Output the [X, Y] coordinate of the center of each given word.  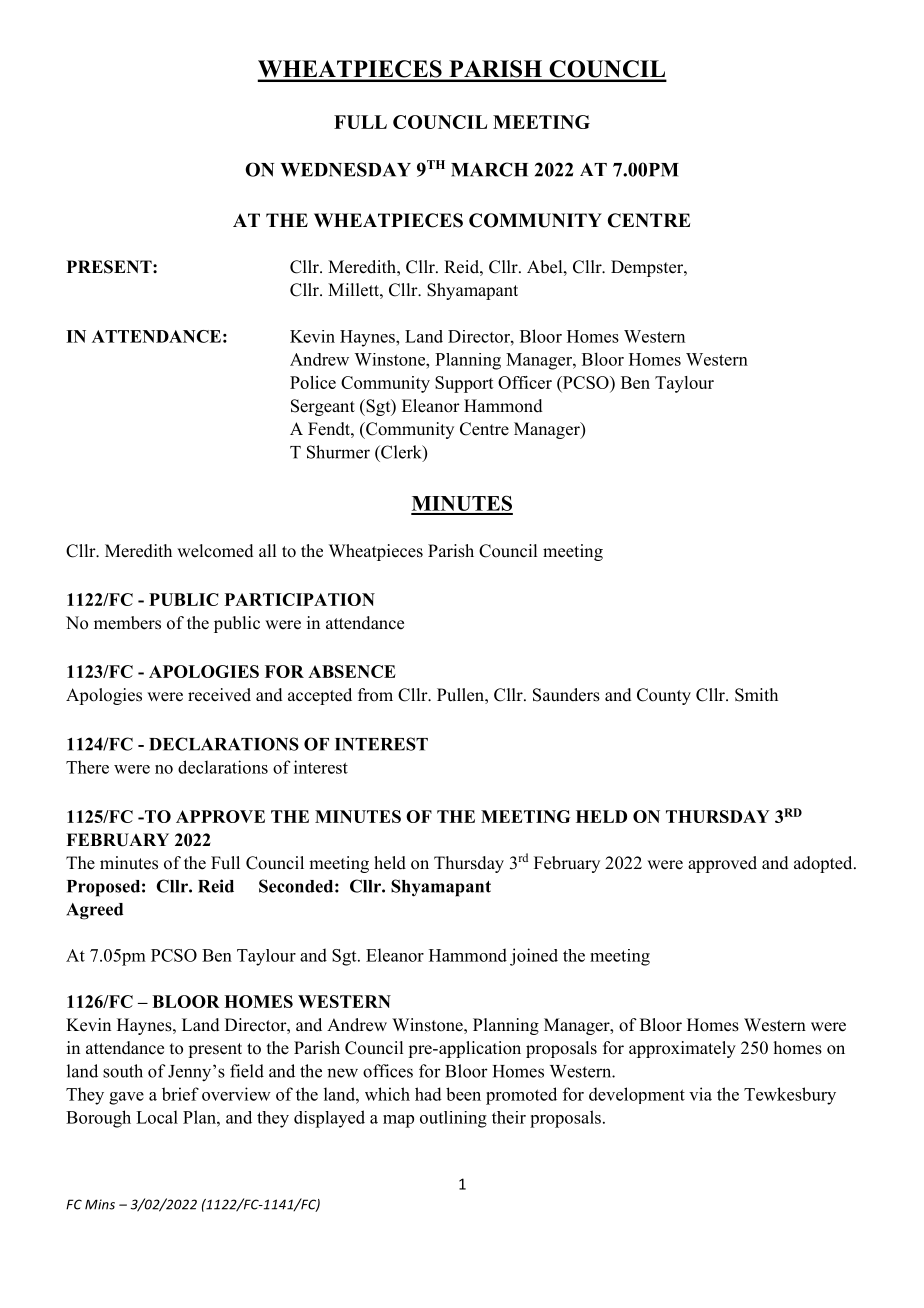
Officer [525, 382]
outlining [453, 1119]
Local [157, 1117]
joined [534, 957]
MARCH [489, 169]
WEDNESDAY [345, 169]
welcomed [215, 551]
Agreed [94, 911]
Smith [756, 695]
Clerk [401, 453]
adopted [824, 864]
